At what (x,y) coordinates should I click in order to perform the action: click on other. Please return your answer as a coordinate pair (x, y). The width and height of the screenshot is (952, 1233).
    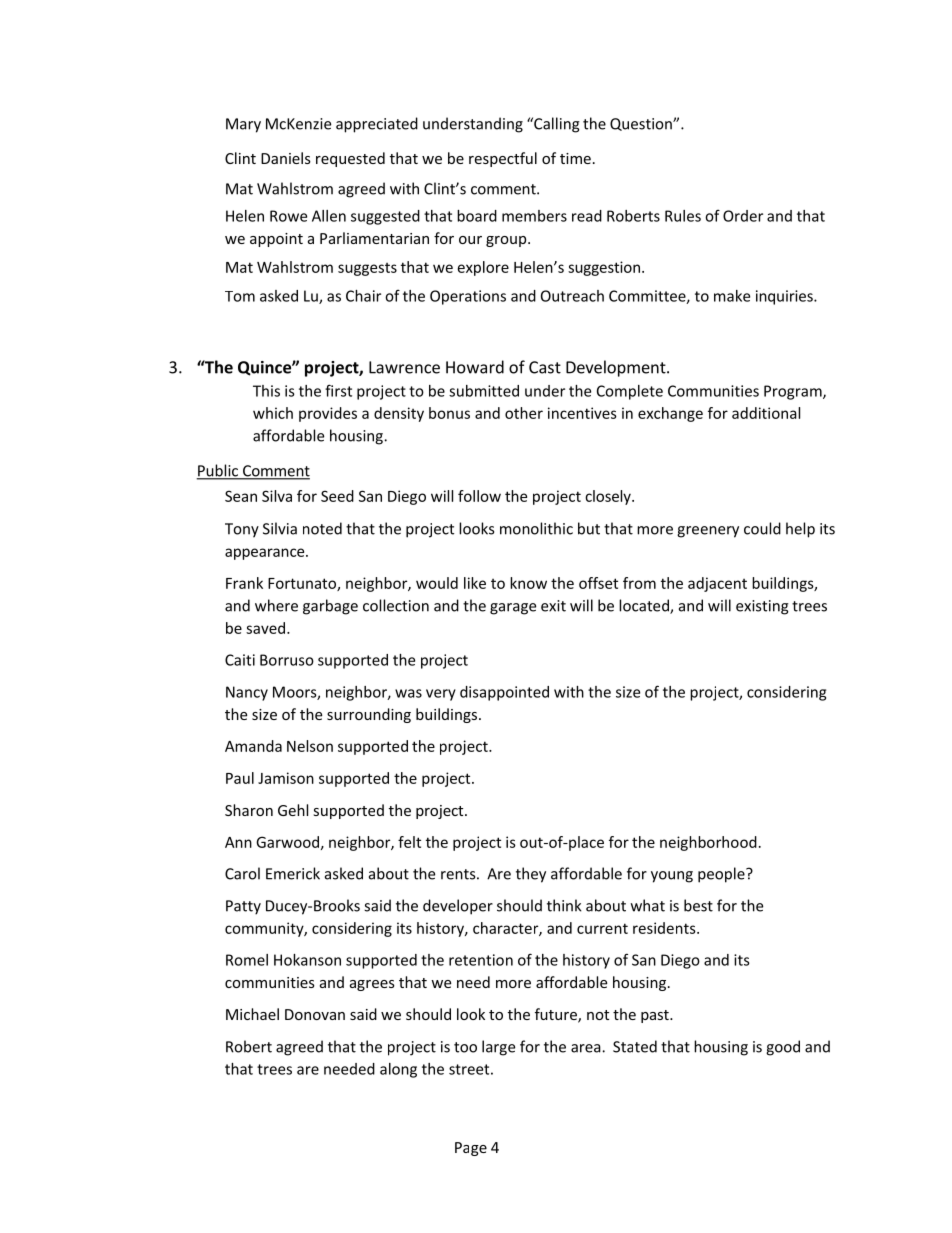
    Looking at the image, I should click on (524, 413).
